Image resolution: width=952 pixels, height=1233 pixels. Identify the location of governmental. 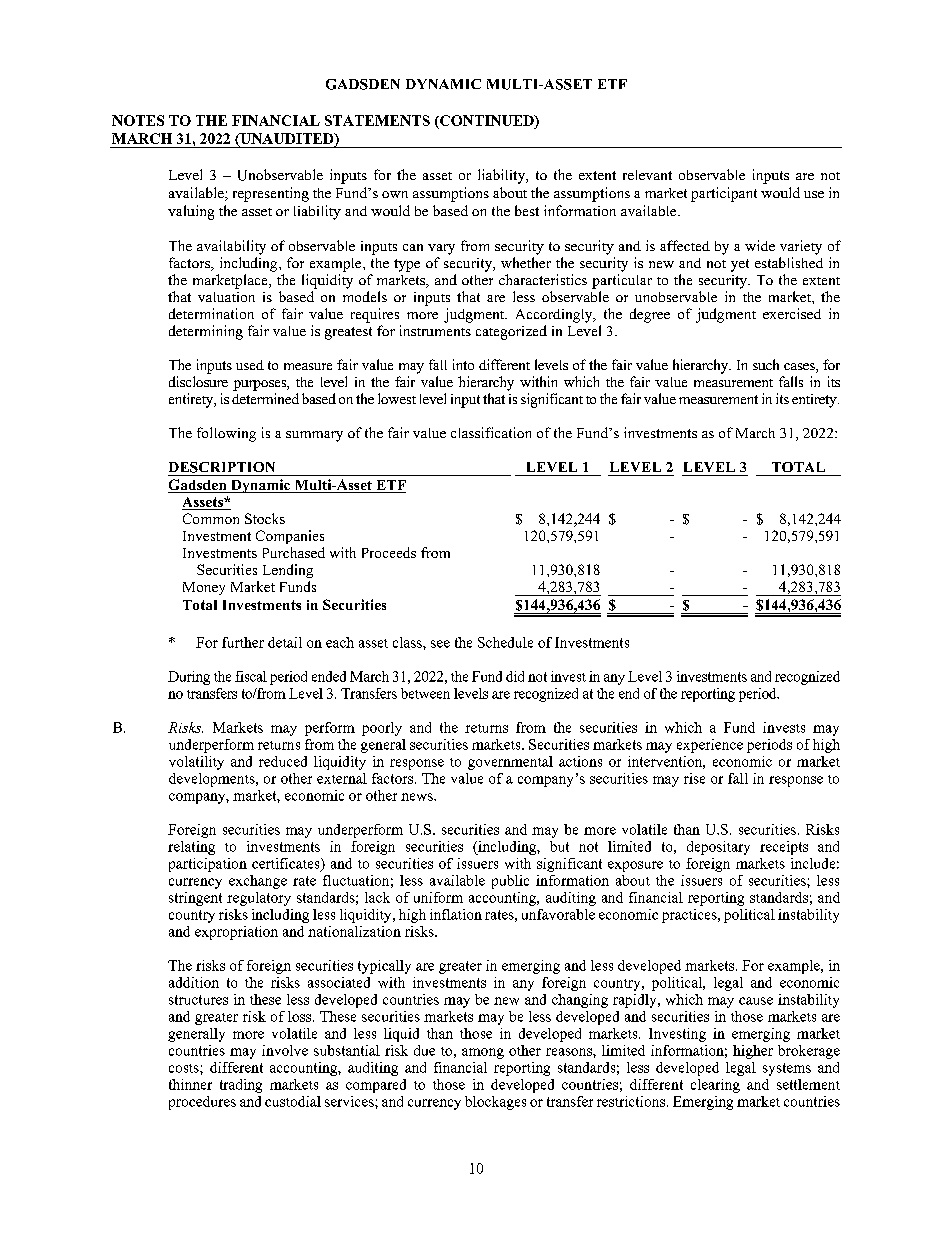
(510, 763).
